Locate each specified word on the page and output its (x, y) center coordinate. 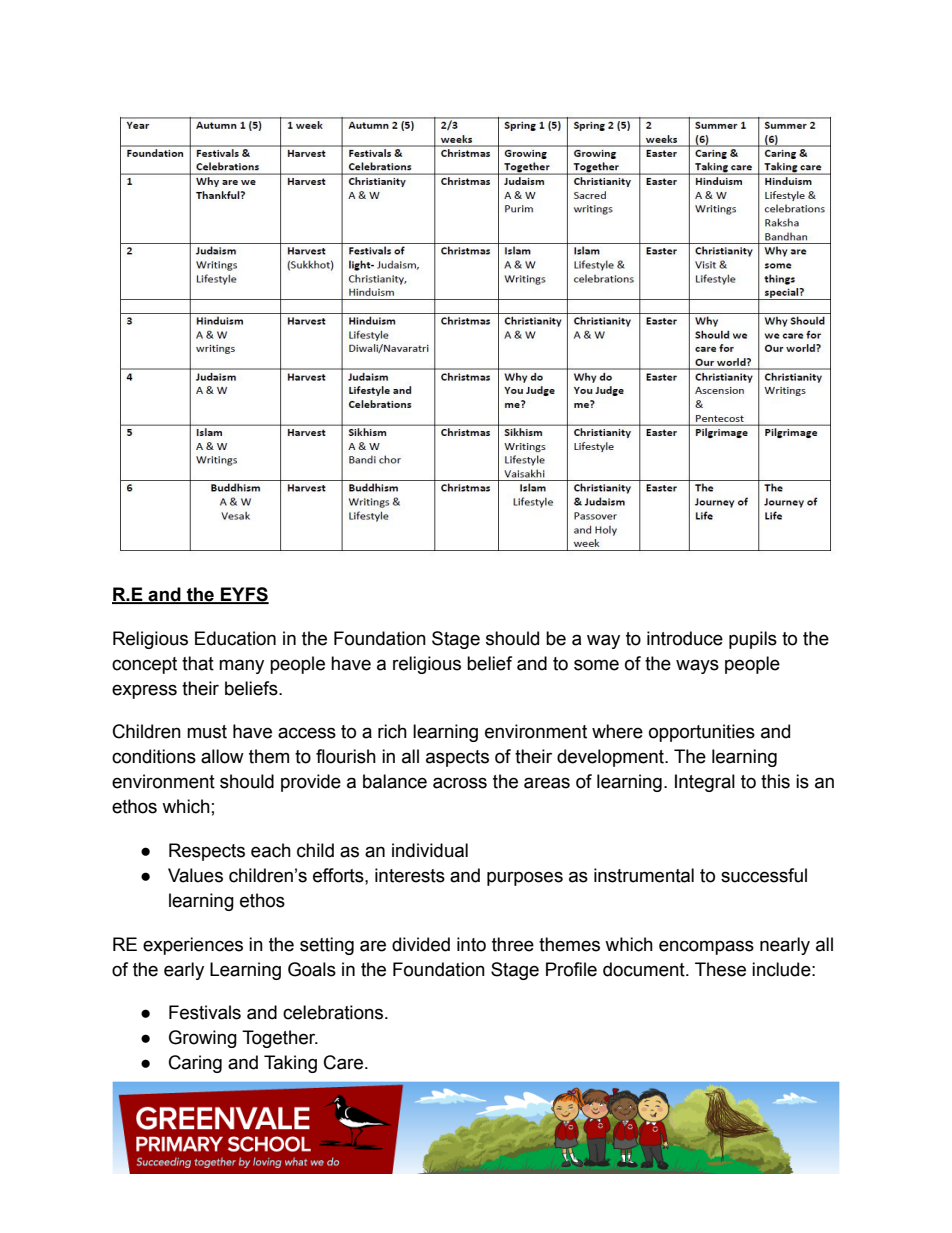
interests (410, 875)
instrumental (644, 875)
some (596, 665)
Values (195, 875)
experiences (193, 946)
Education (235, 638)
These (720, 969)
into (471, 944)
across (460, 783)
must (207, 732)
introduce (685, 638)
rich (392, 731)
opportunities (702, 733)
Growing (203, 1039)
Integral (705, 783)
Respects (207, 852)
